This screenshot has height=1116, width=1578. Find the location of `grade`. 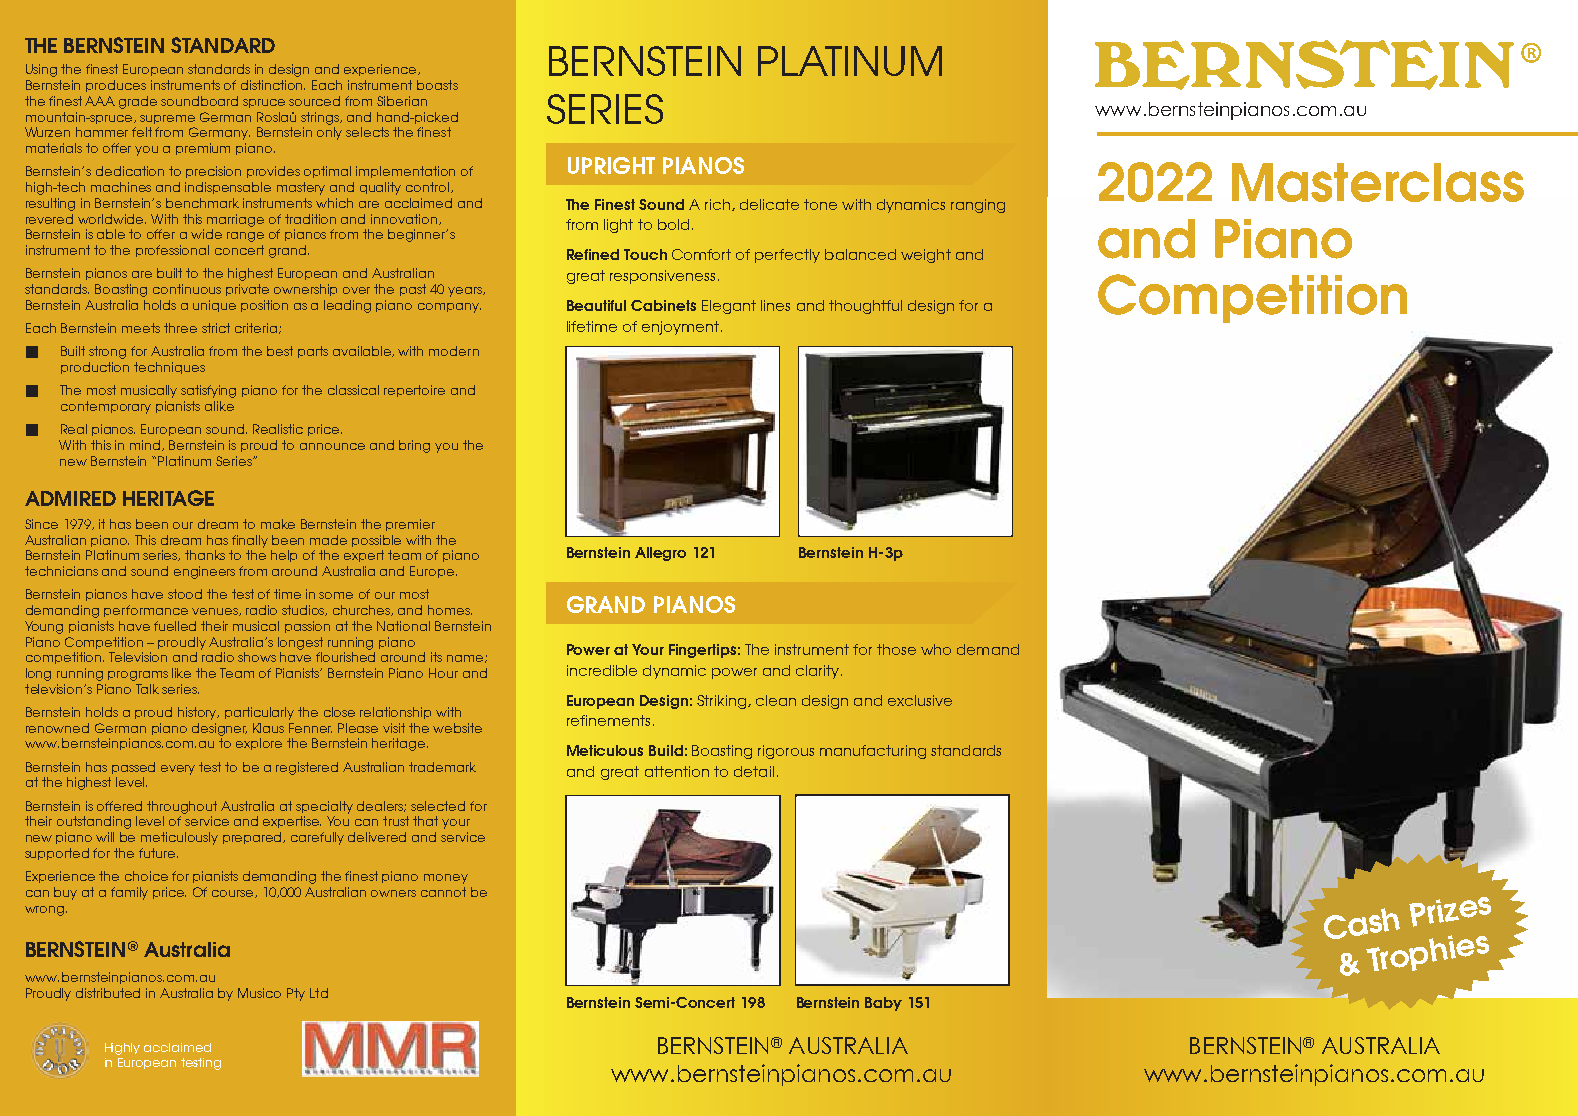

grade is located at coordinates (138, 102).
